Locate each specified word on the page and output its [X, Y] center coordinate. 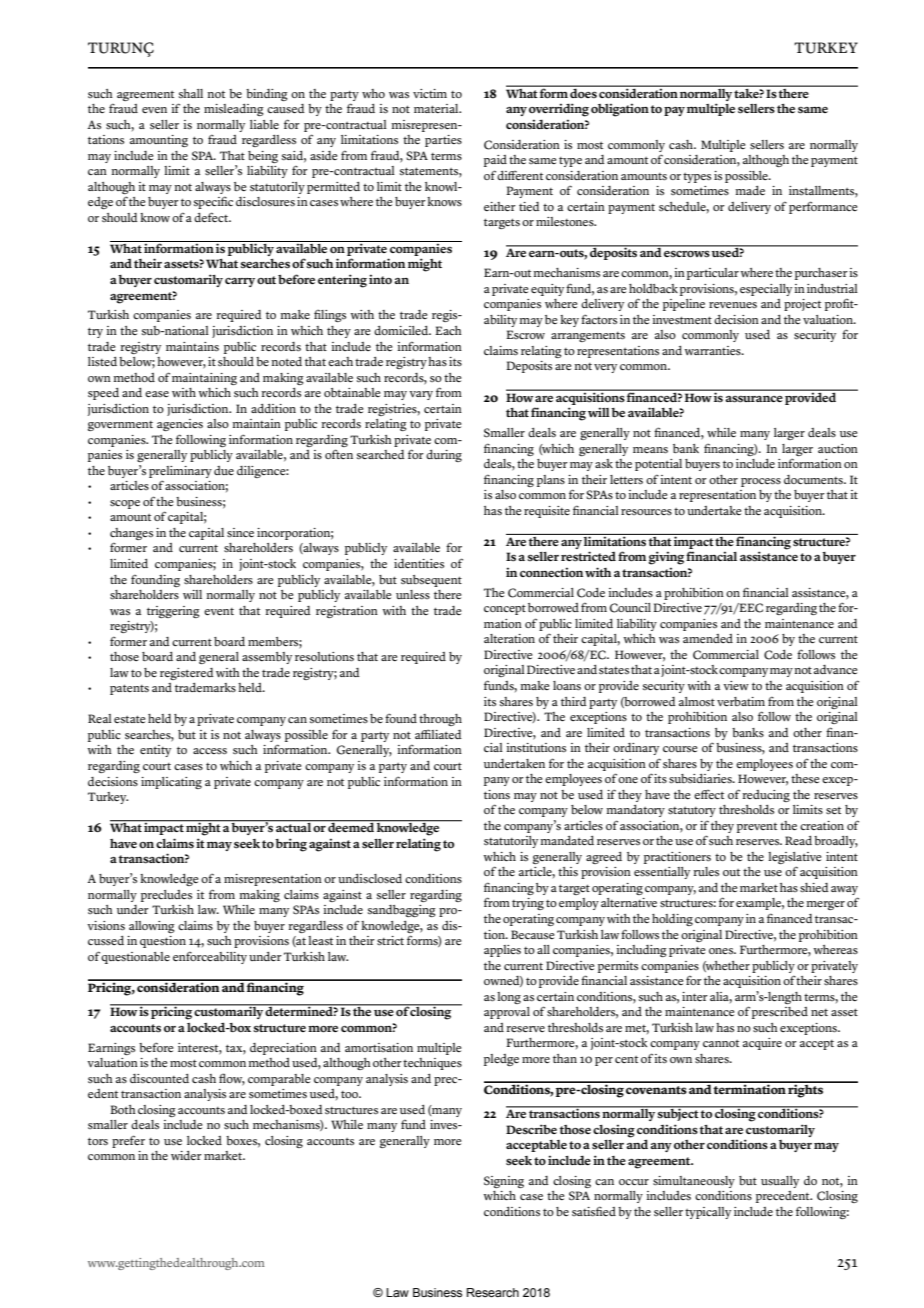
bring [291, 845]
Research [493, 1292]
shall [191, 94]
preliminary [180, 472]
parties [443, 141]
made [750, 190]
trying [528, 904]
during [444, 456]
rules [706, 872]
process [761, 482]
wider [186, 1155]
